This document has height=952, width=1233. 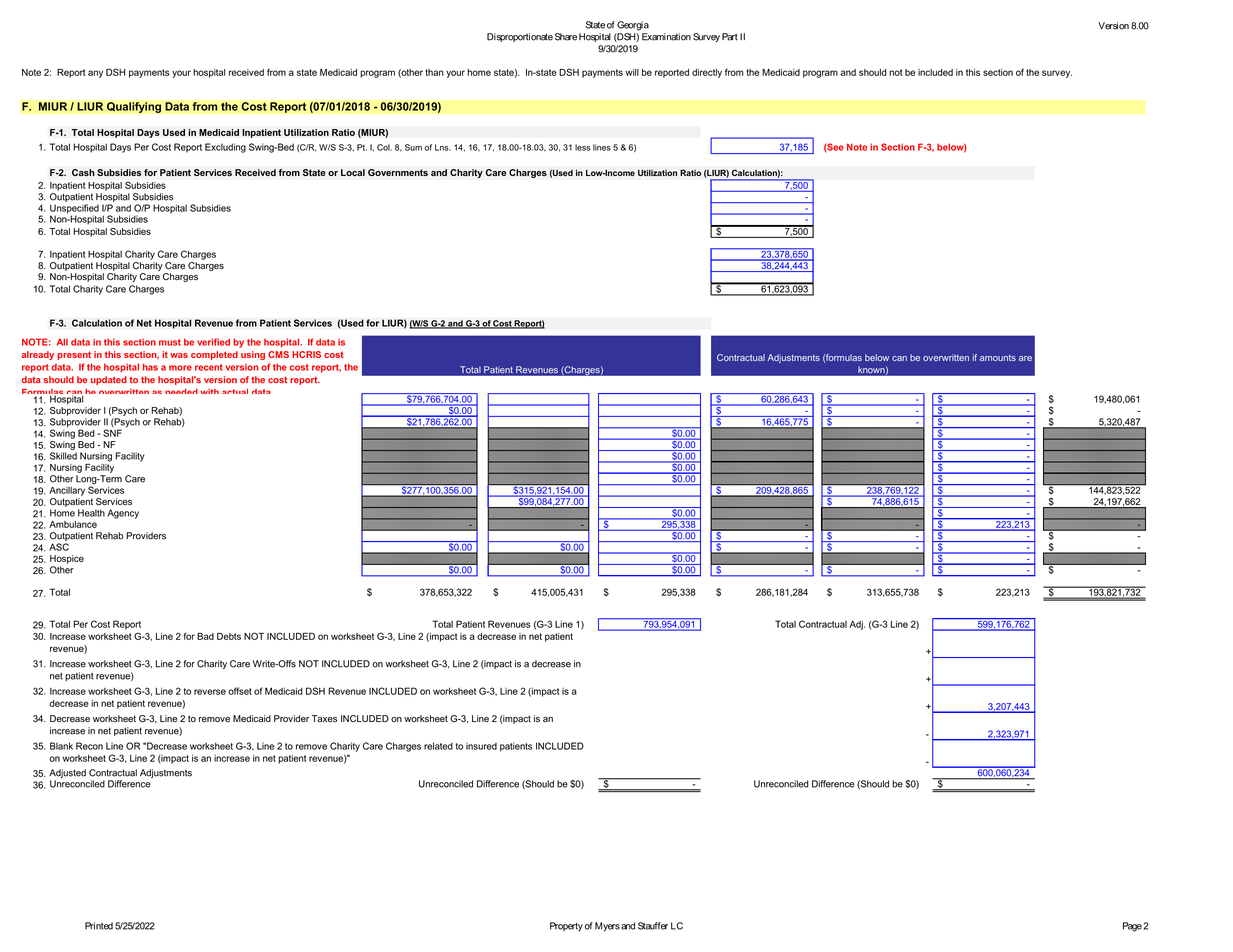 I want to click on will, so click(x=632, y=72).
